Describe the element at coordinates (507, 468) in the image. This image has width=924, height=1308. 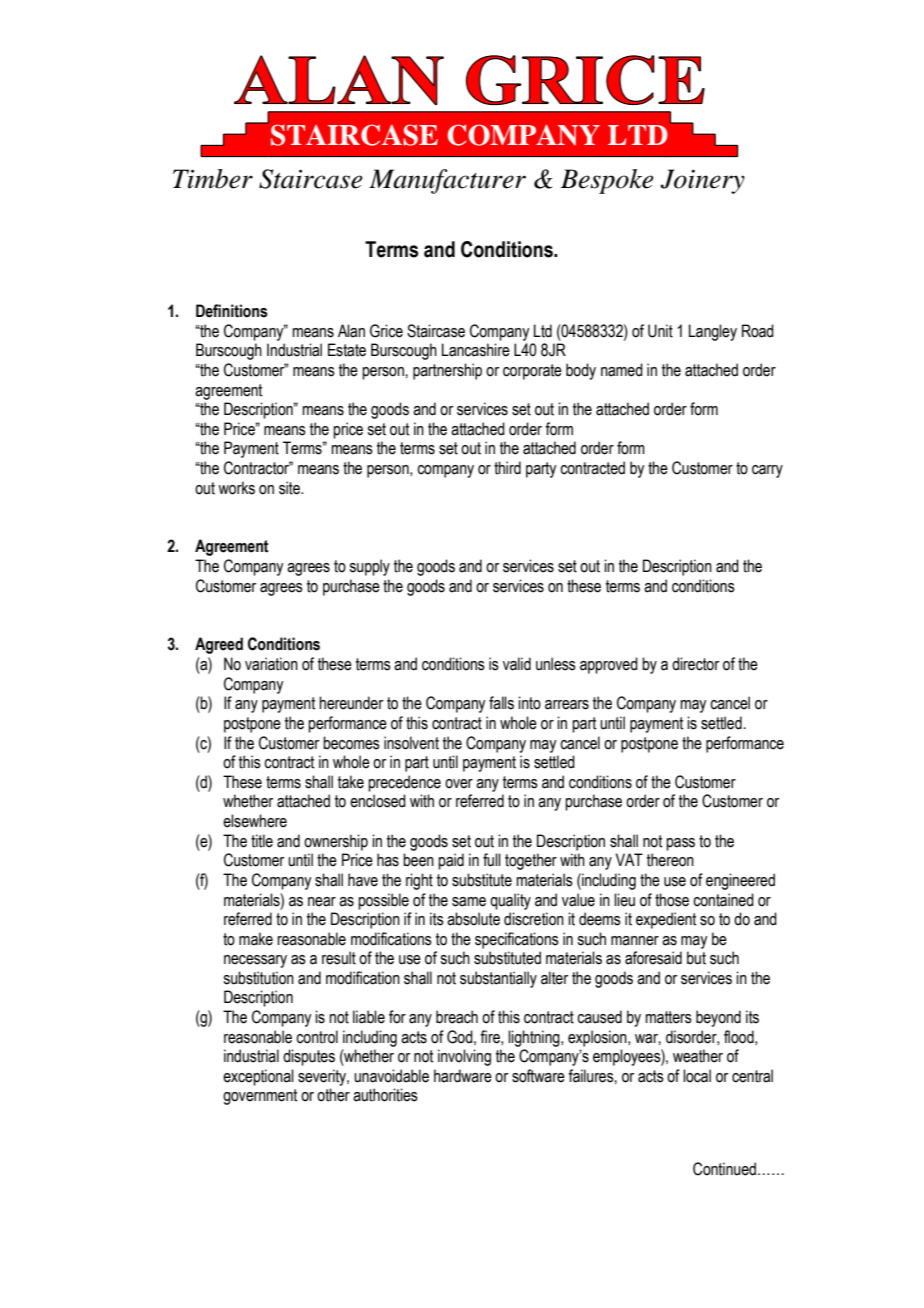
I see `third` at that location.
